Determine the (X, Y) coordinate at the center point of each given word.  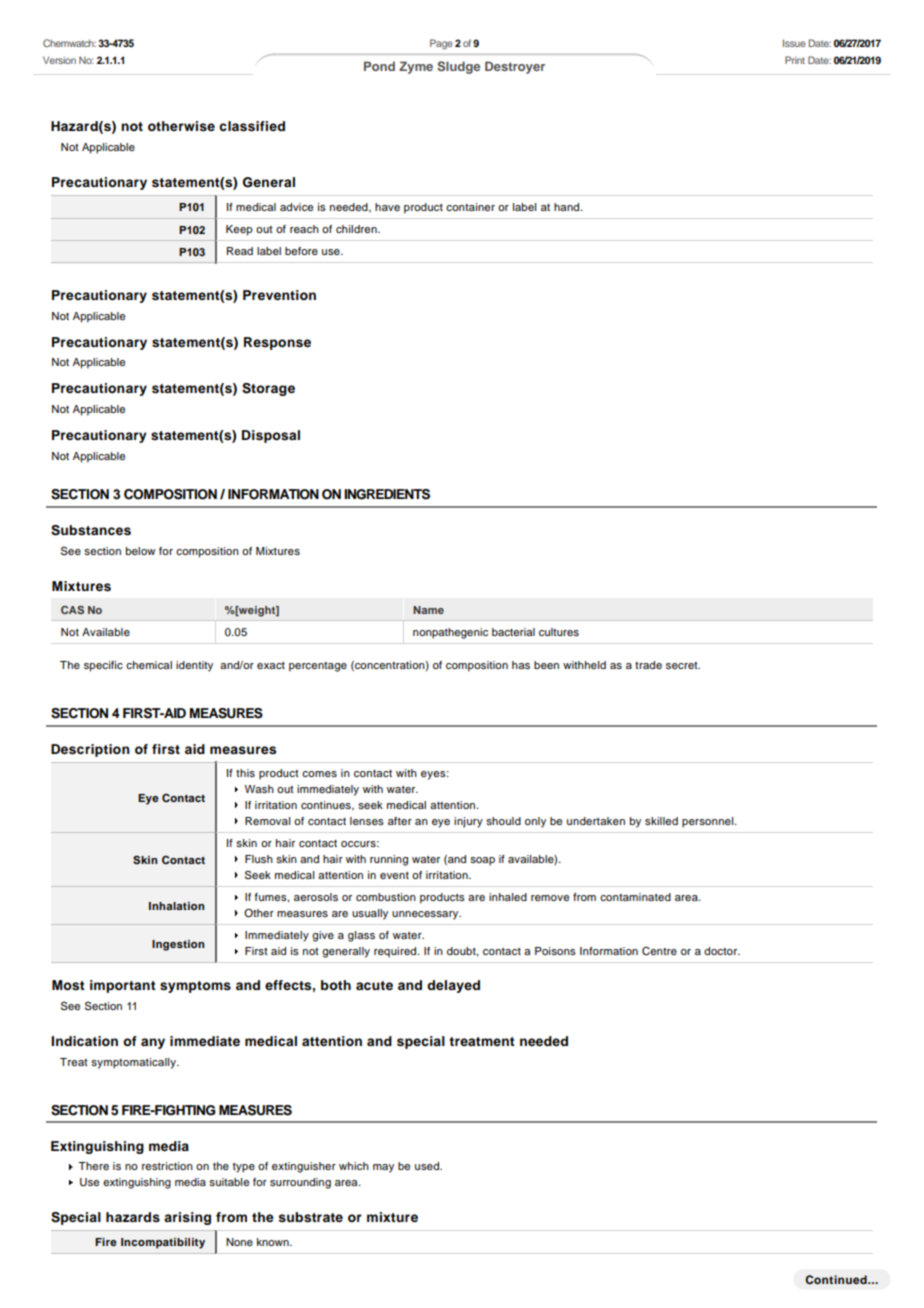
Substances (91, 530)
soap (482, 861)
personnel (709, 822)
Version (59, 60)
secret (683, 665)
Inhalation (177, 906)
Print (795, 60)
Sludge (458, 67)
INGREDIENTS (387, 494)
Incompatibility (163, 1243)
